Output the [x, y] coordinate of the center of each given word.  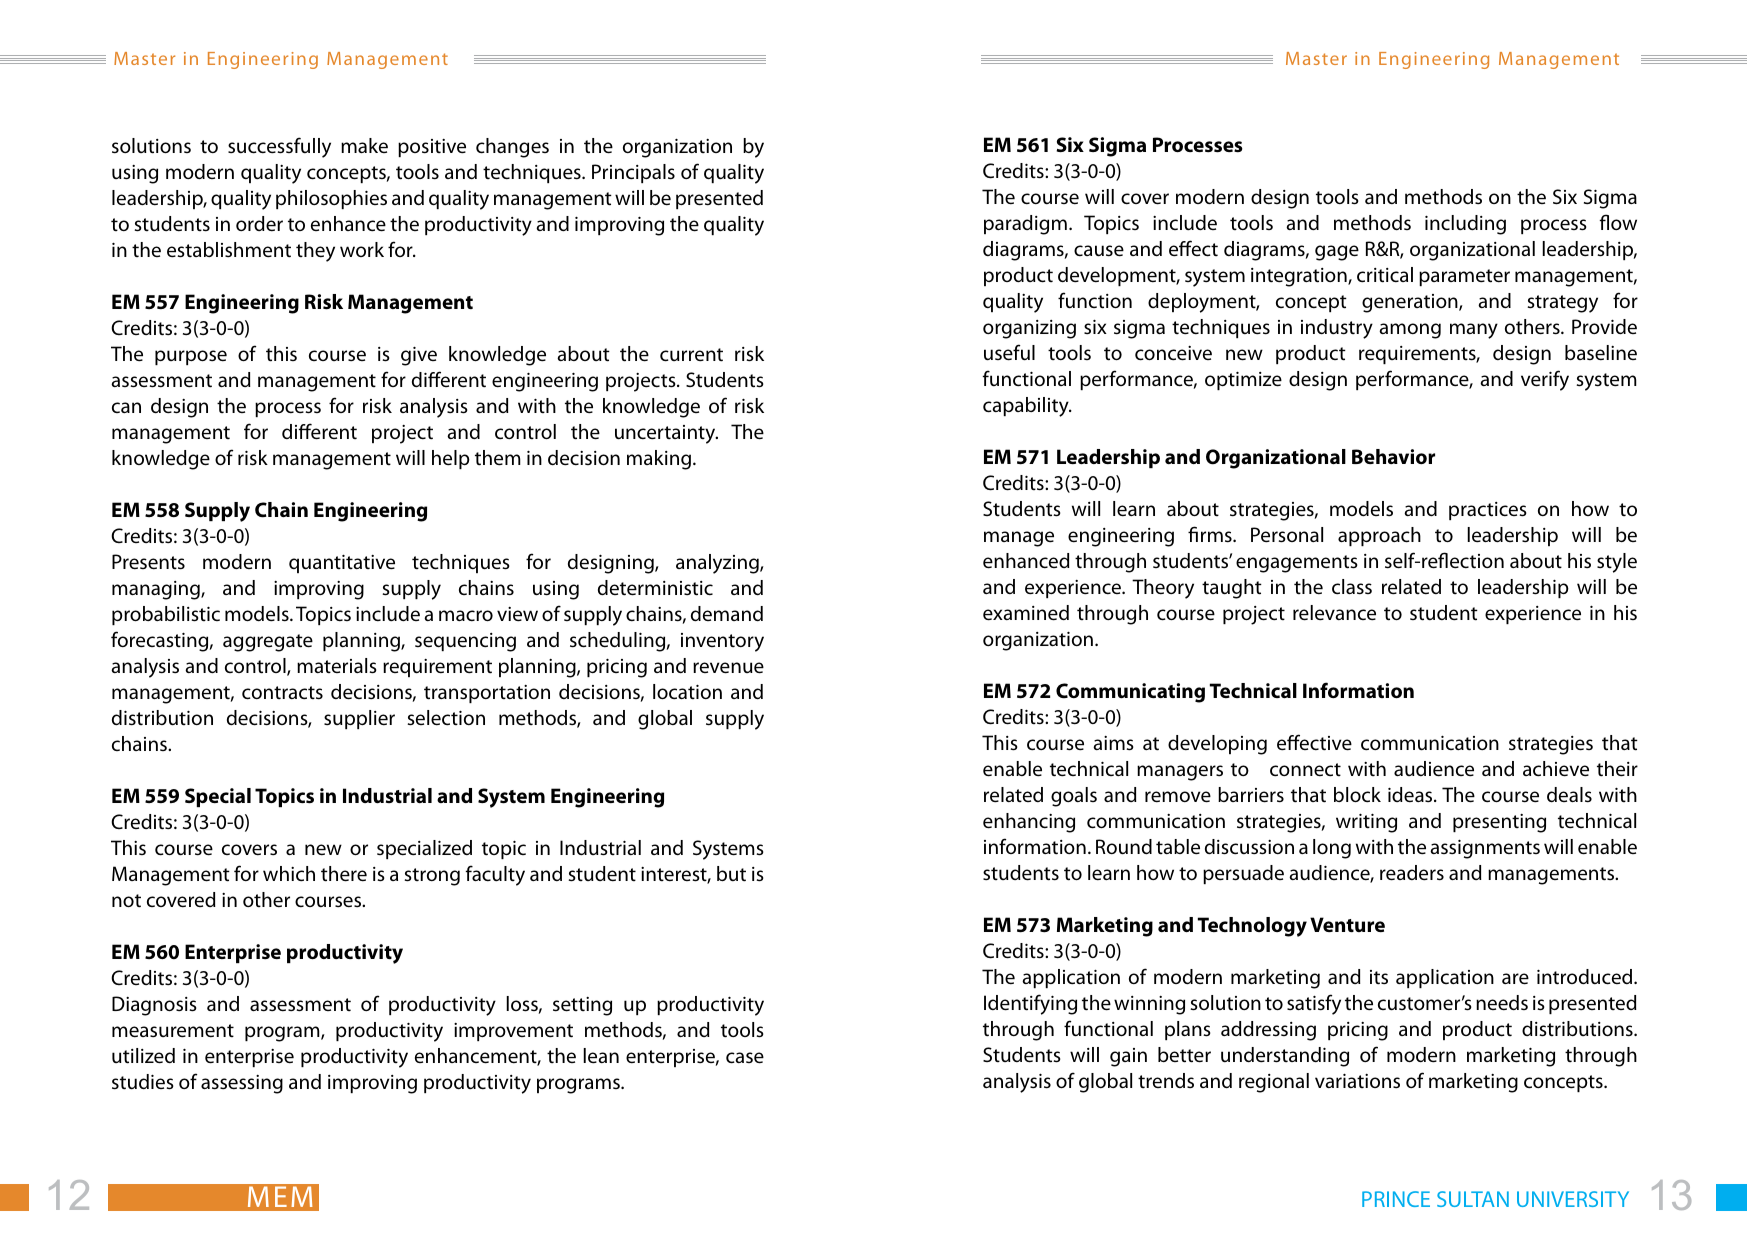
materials [337, 666]
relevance [1334, 613]
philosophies [331, 199]
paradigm [1025, 225]
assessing [242, 1084]
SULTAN [1473, 1199]
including [1465, 225]
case [745, 1058]
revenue [728, 668]
